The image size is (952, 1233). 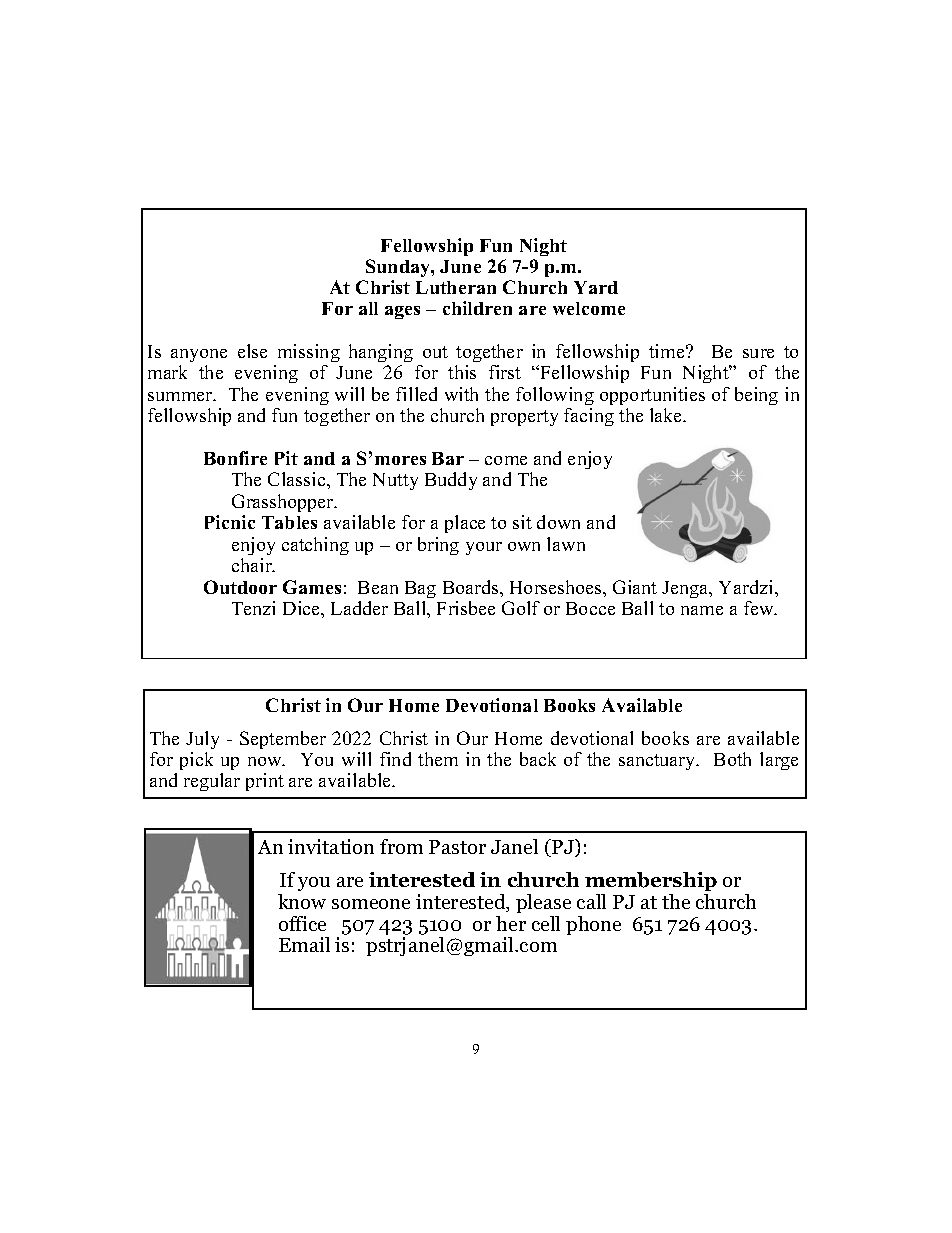 What do you see at coordinates (732, 759) in the image?
I see `Both` at bounding box center [732, 759].
